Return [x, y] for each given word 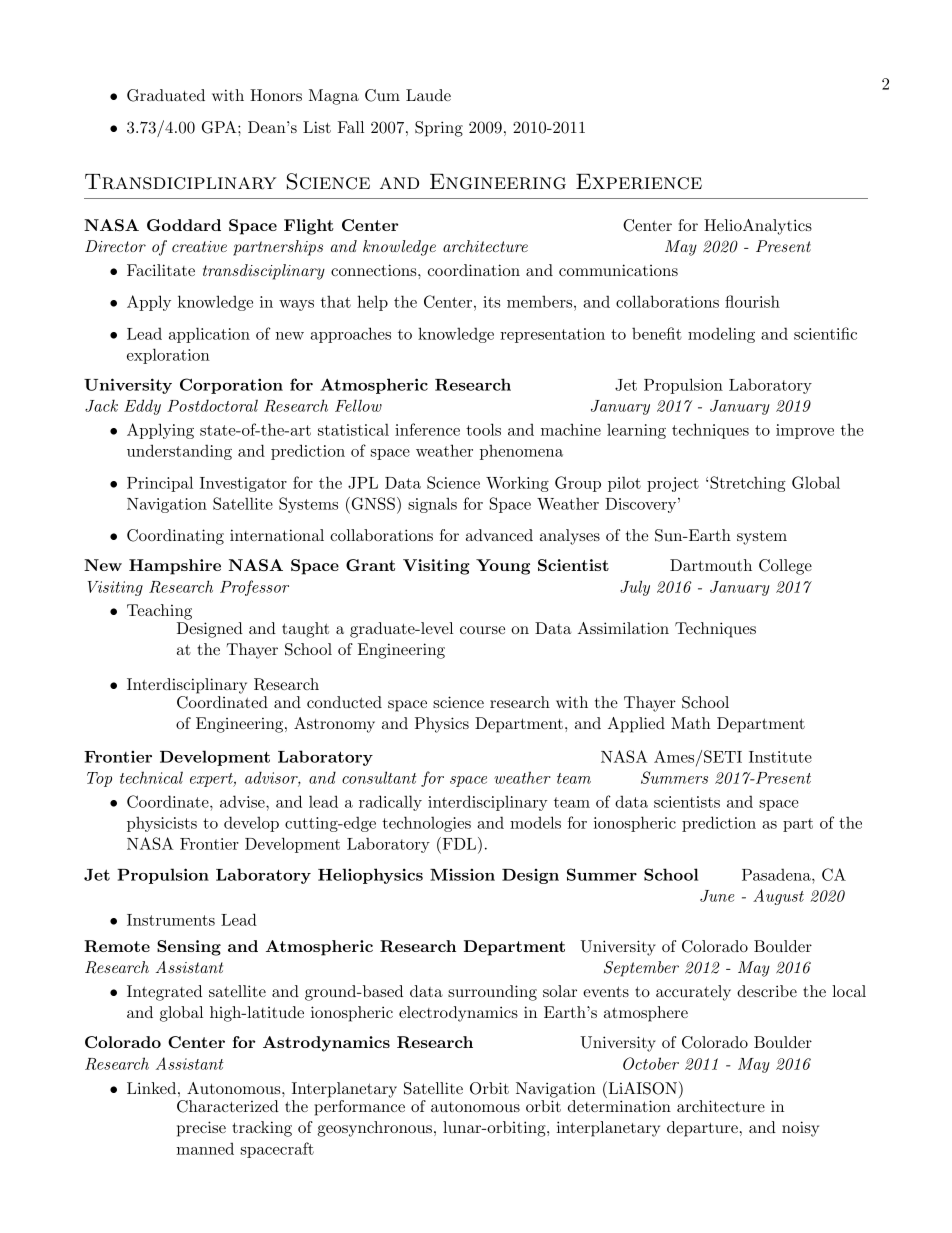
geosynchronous [374, 1129]
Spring [439, 129]
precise [201, 1129]
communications [618, 270]
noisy [800, 1129]
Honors [276, 95]
